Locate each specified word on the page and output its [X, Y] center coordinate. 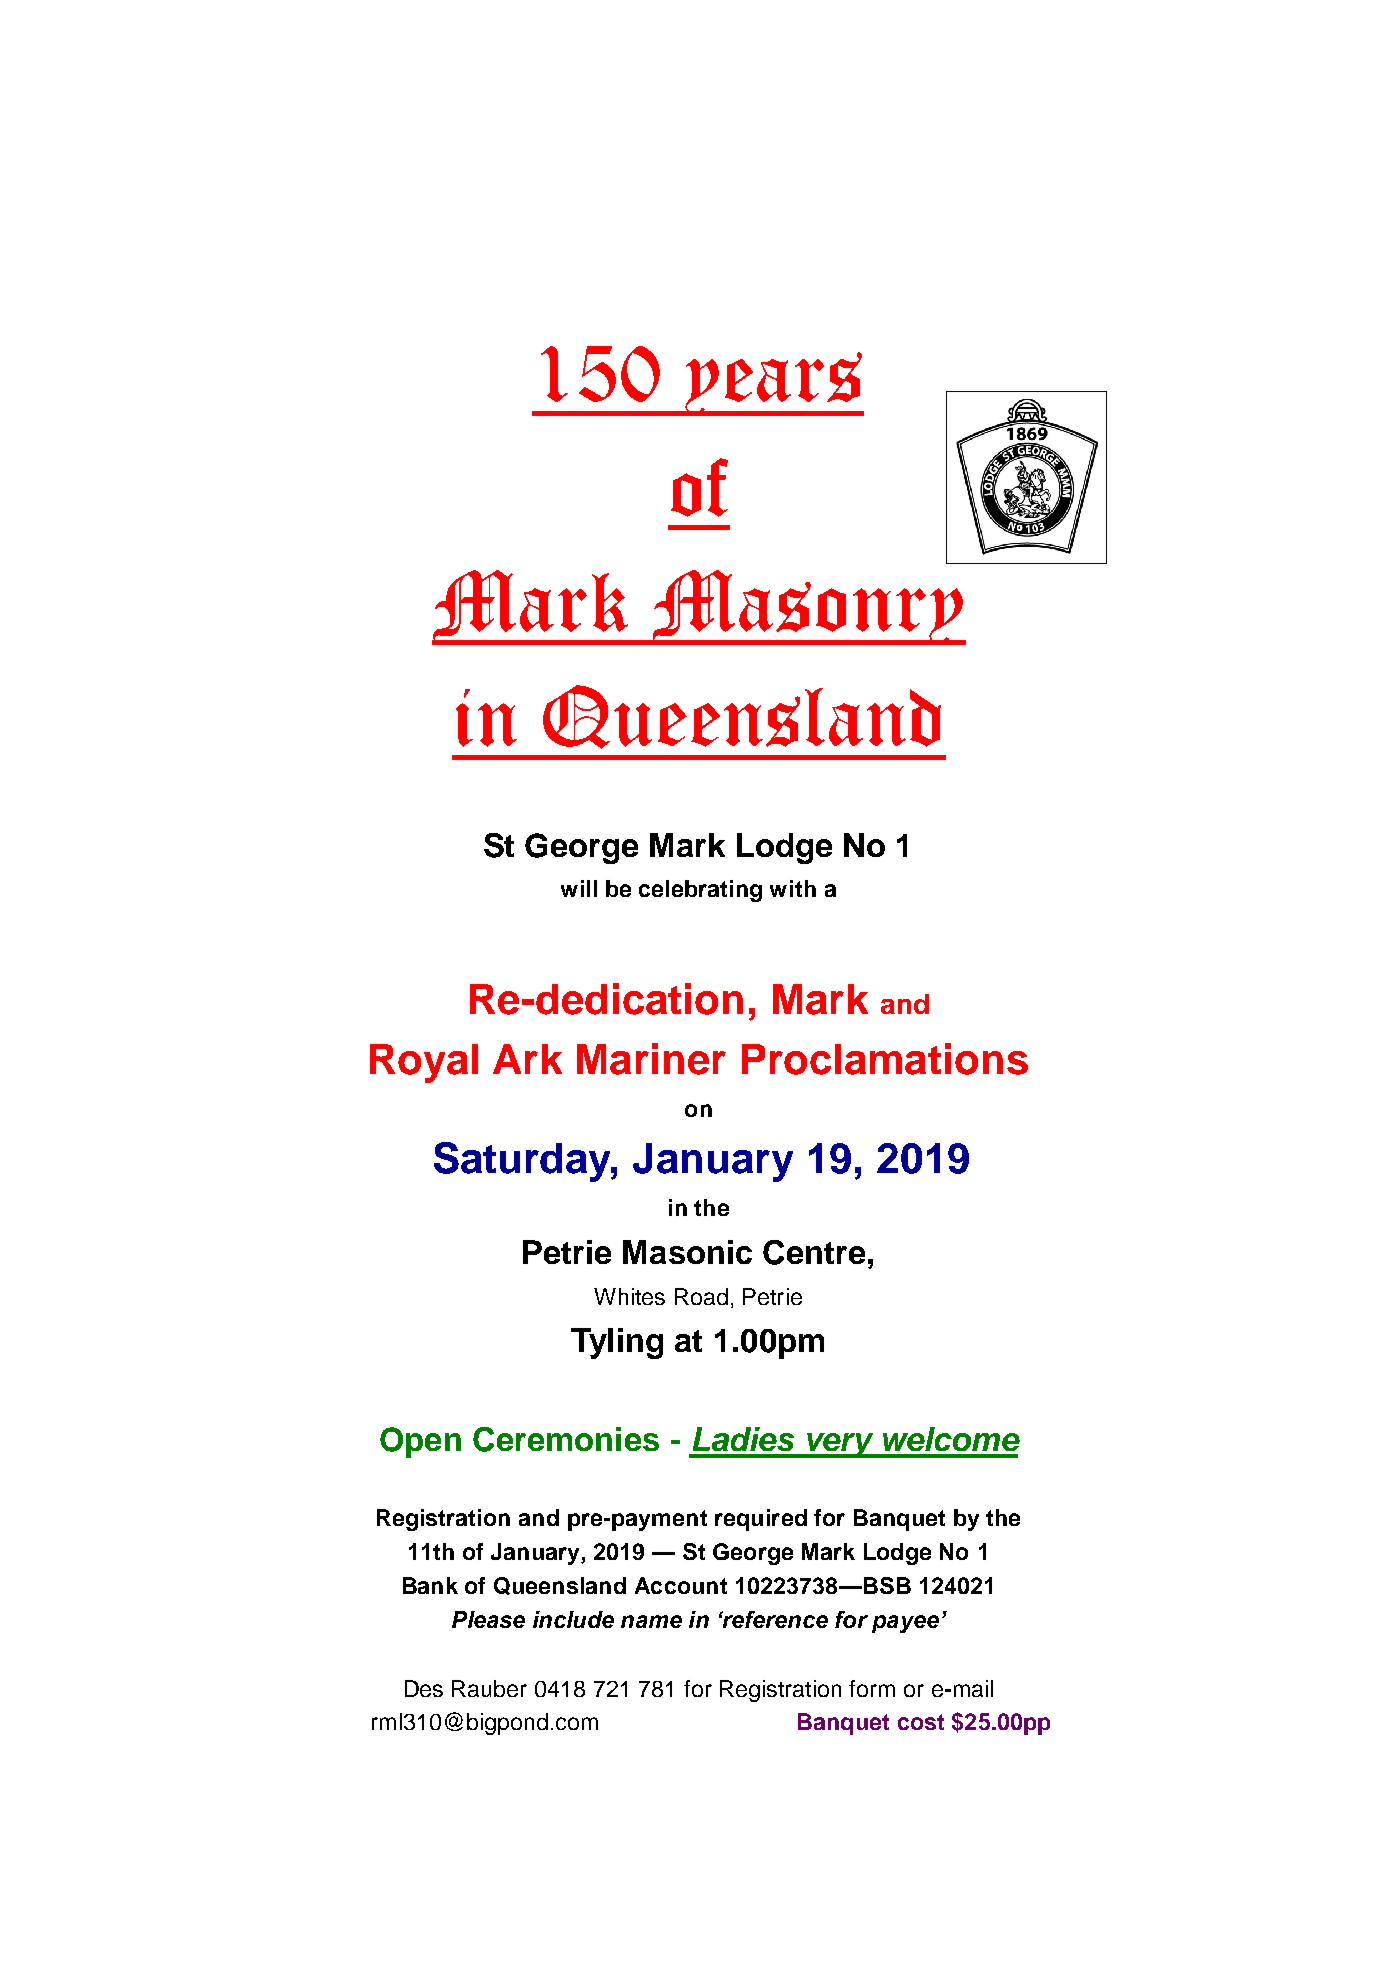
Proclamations [885, 1059]
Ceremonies [566, 1439]
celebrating [700, 891]
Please [488, 1619]
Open [420, 1442]
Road [701, 1296]
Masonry [807, 607]
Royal [424, 1063]
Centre [814, 1252]
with [793, 888]
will [579, 888]
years [773, 384]
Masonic [687, 1252]
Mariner [651, 1059]
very [840, 1445]
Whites [629, 1296]
